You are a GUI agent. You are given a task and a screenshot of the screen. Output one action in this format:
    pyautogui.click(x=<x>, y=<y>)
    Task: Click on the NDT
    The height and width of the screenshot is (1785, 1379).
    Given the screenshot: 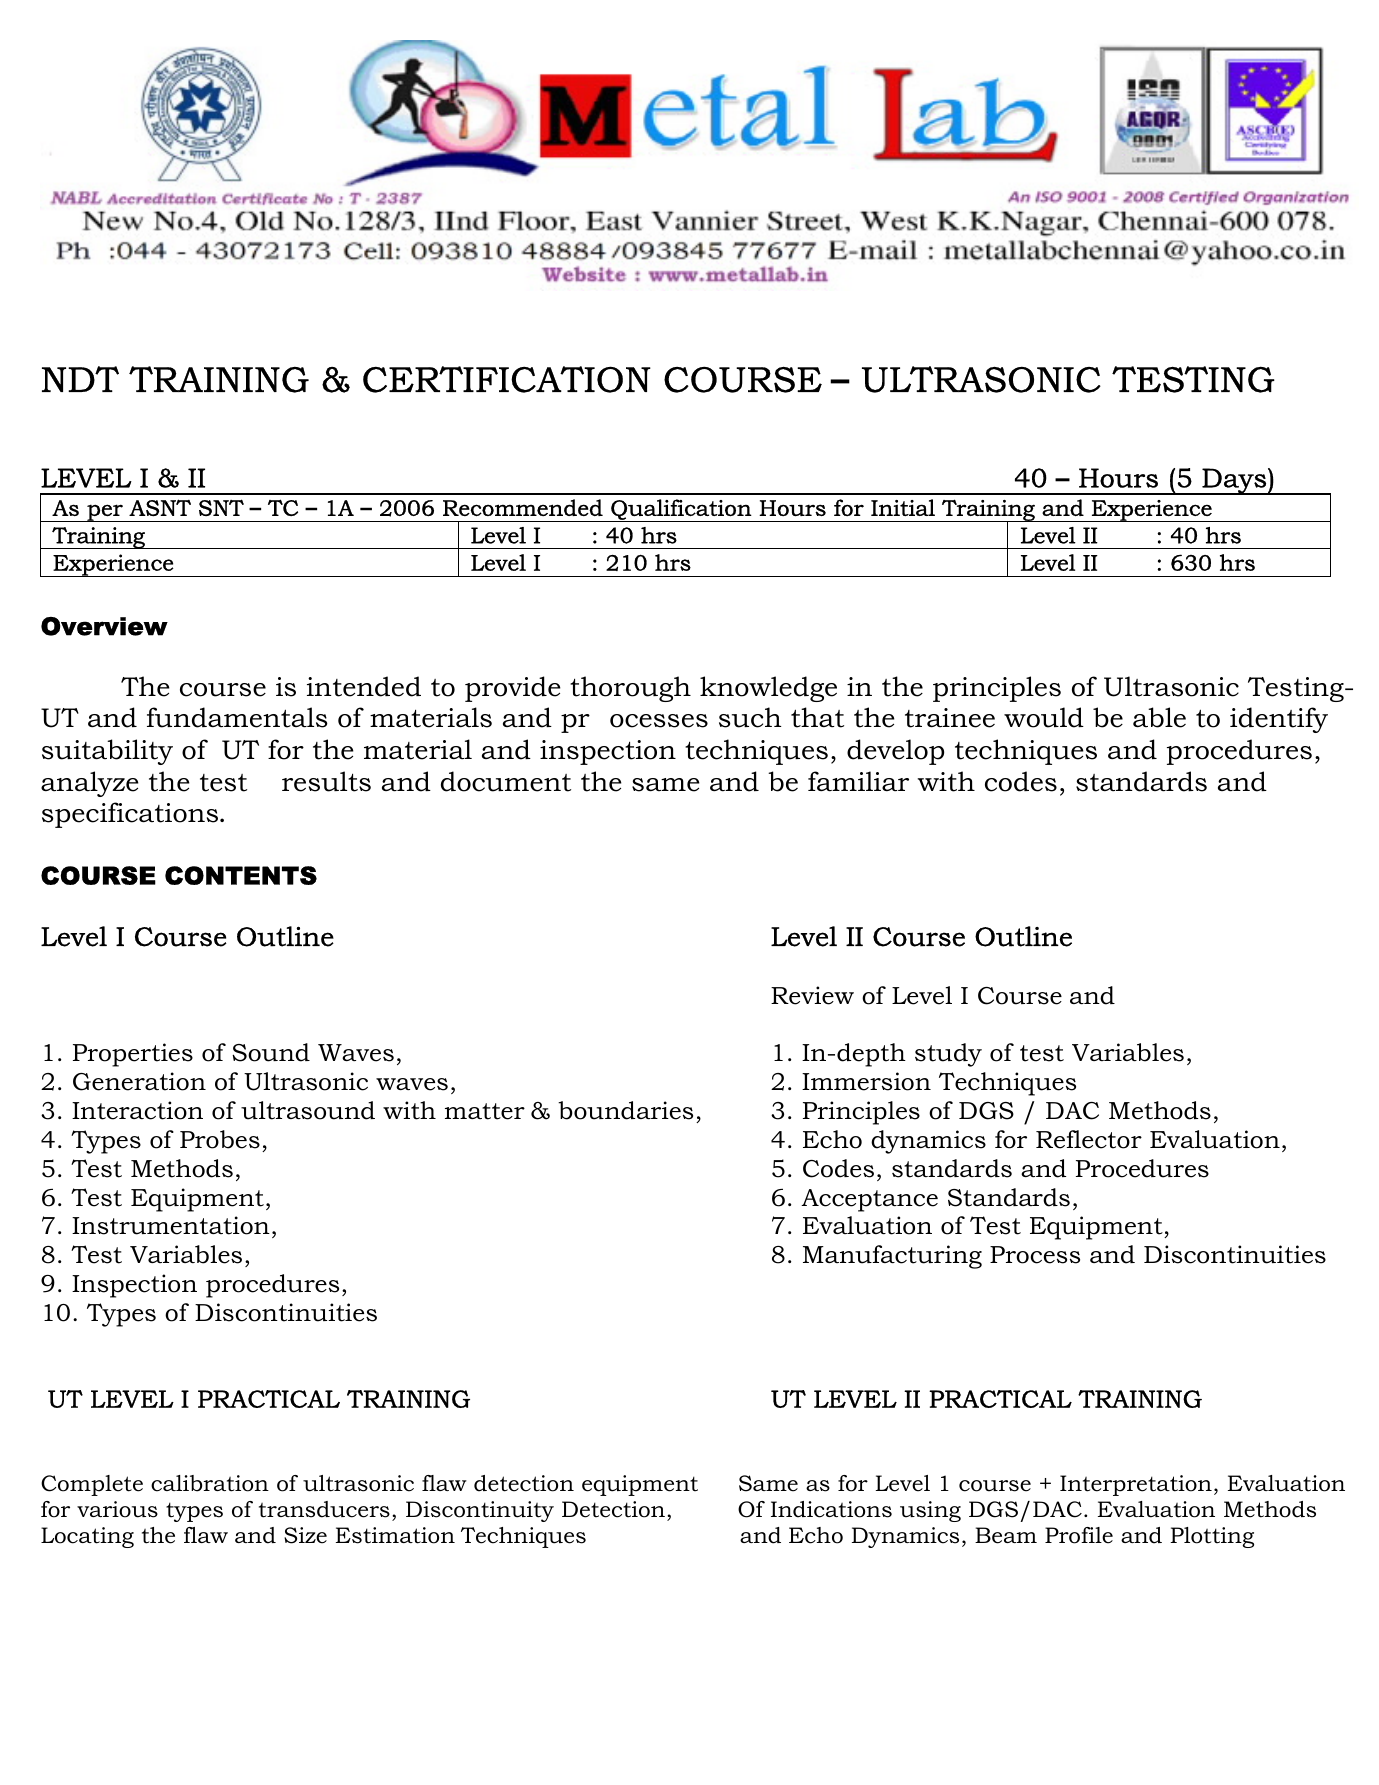 What is the action you would take?
    pyautogui.click(x=80, y=379)
